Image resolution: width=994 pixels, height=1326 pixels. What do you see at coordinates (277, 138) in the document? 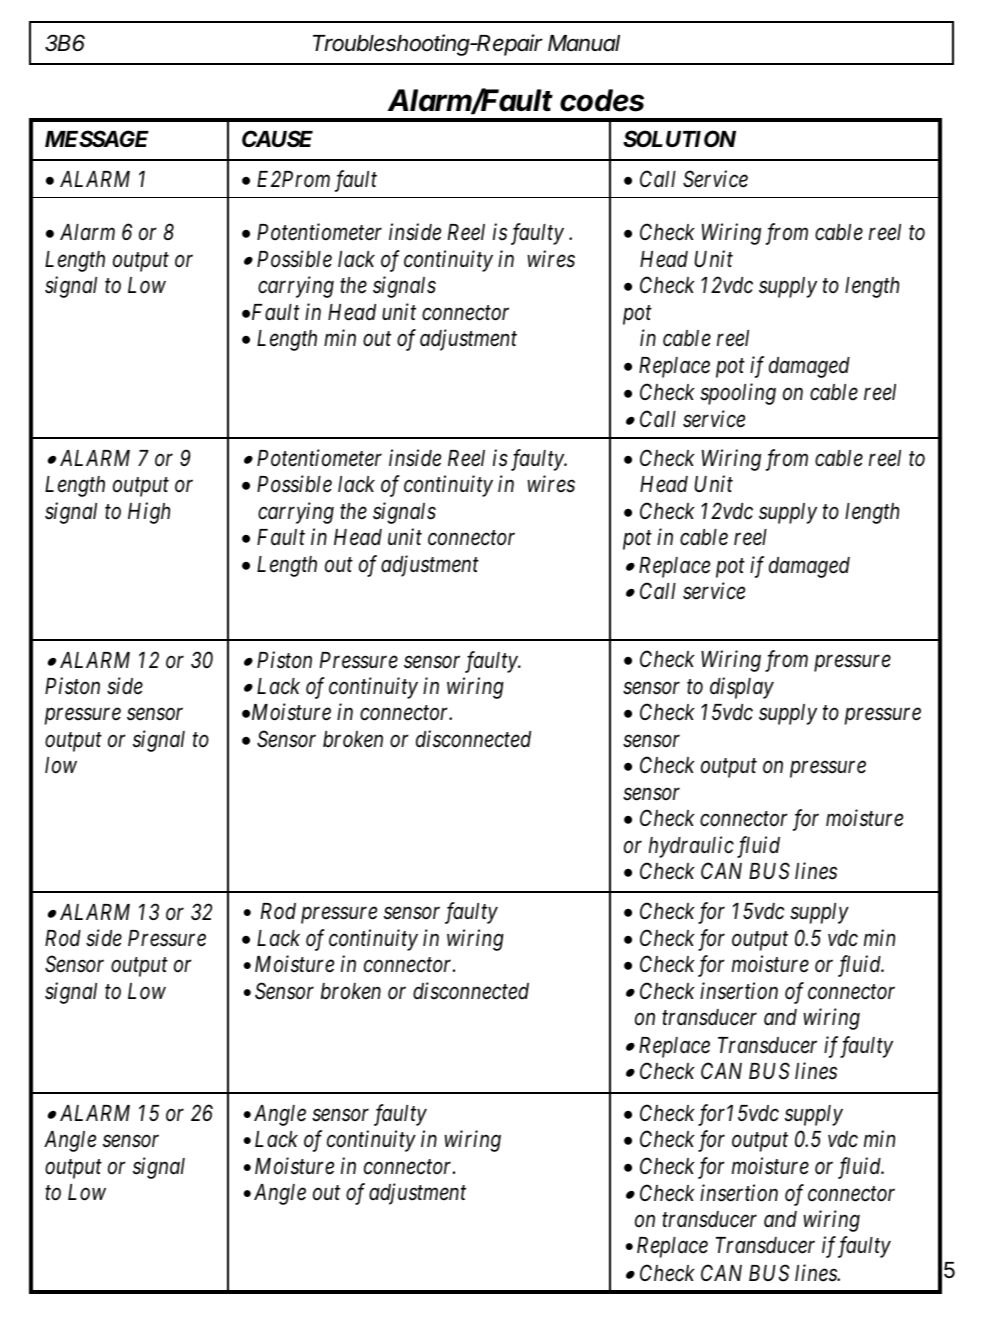
I see `CAUSE` at bounding box center [277, 138].
